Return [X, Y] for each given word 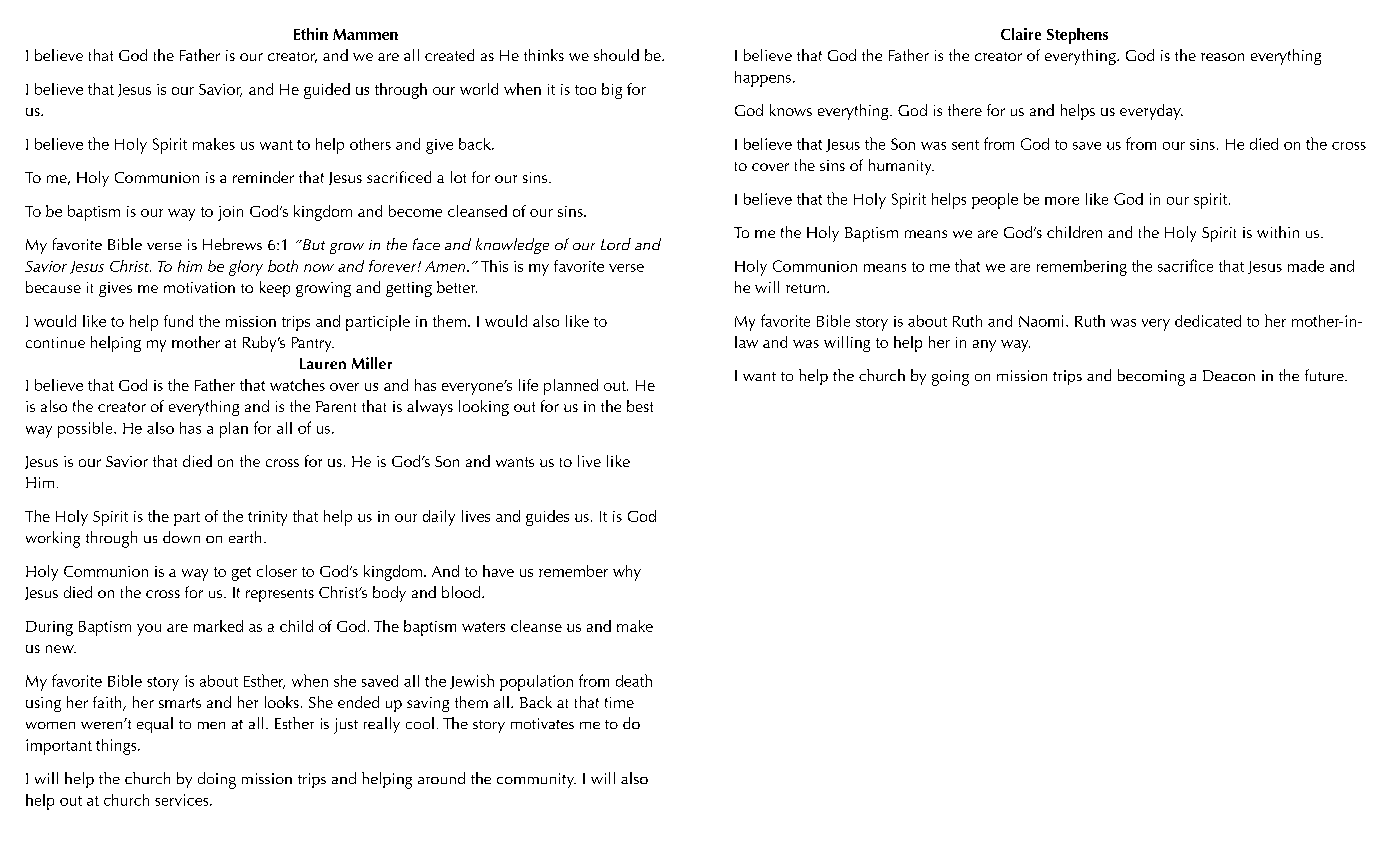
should [616, 55]
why [627, 573]
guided [327, 91]
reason [1222, 57]
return [805, 288]
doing [217, 780]
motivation [199, 287]
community [536, 780]
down [181, 537]
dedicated [1208, 321]
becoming [1151, 377]
